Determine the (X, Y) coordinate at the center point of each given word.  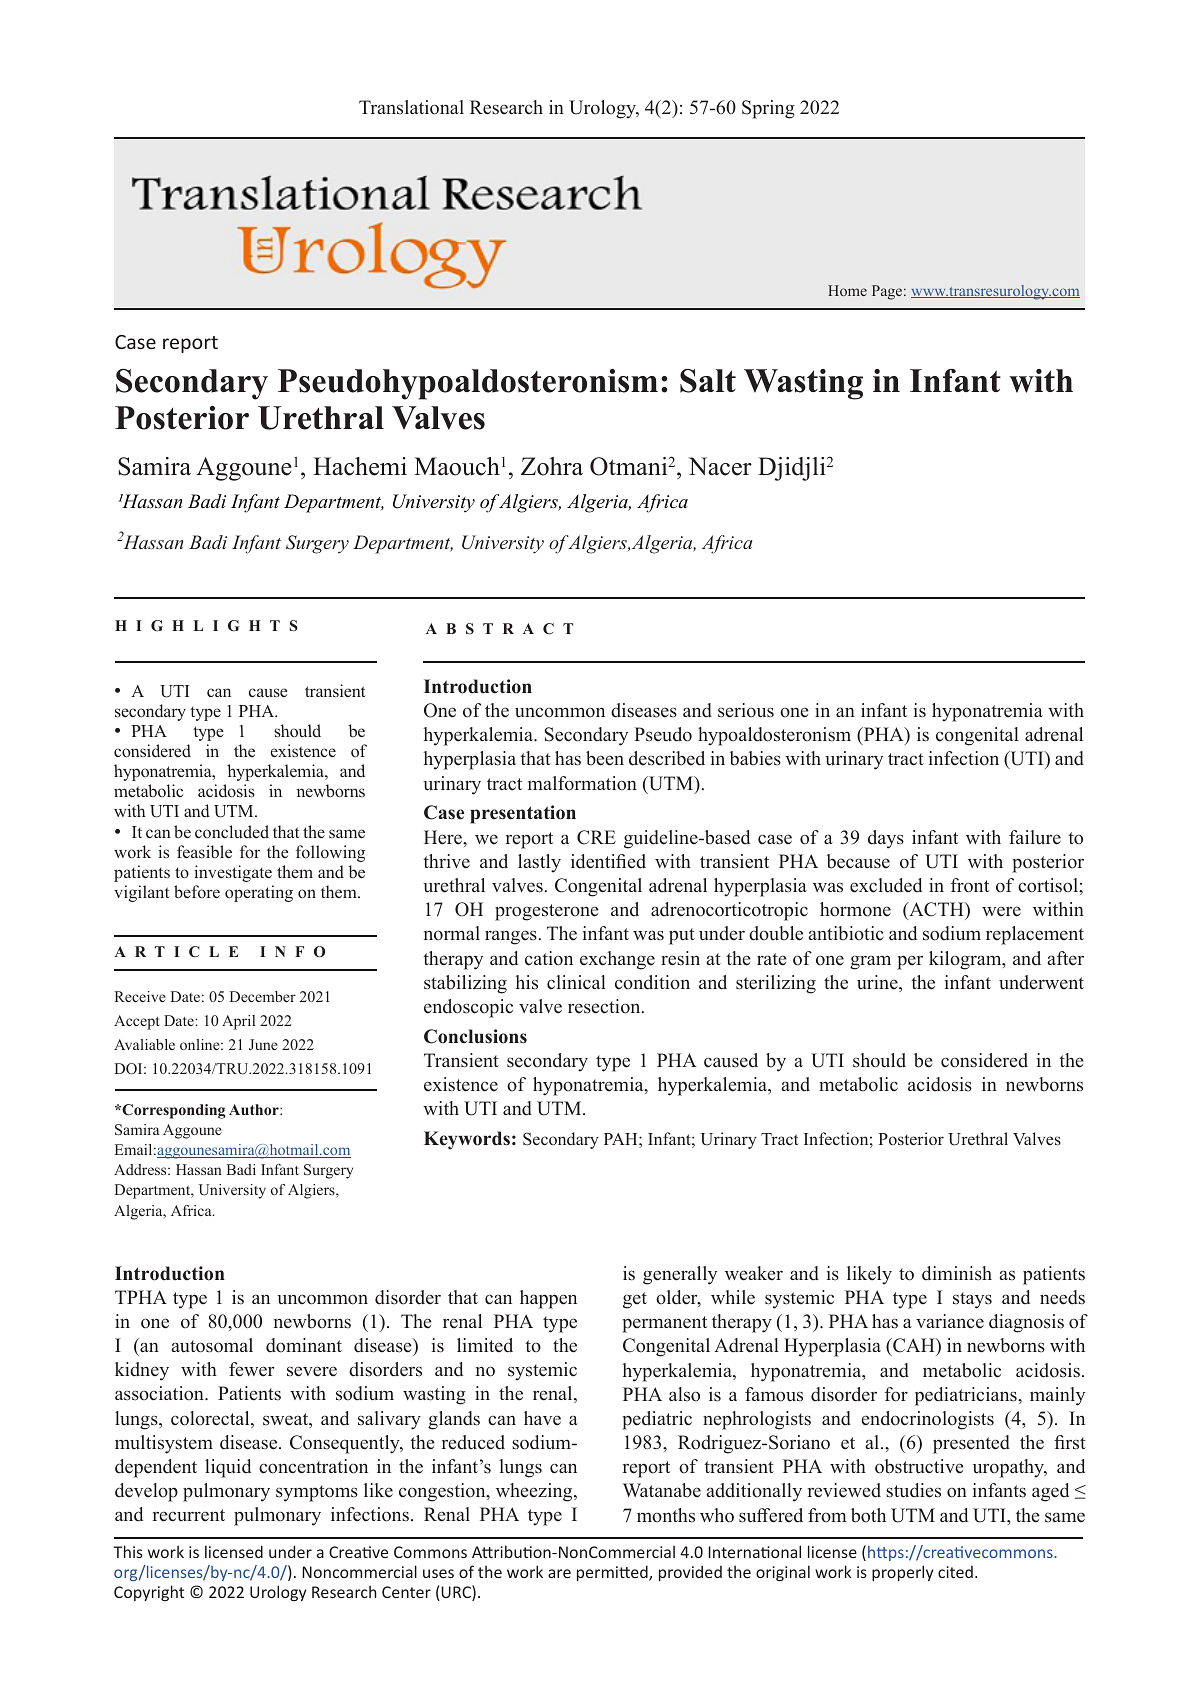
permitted (613, 1573)
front (970, 885)
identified (608, 861)
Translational (411, 107)
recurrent (189, 1515)
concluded (232, 831)
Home (847, 290)
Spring (768, 109)
